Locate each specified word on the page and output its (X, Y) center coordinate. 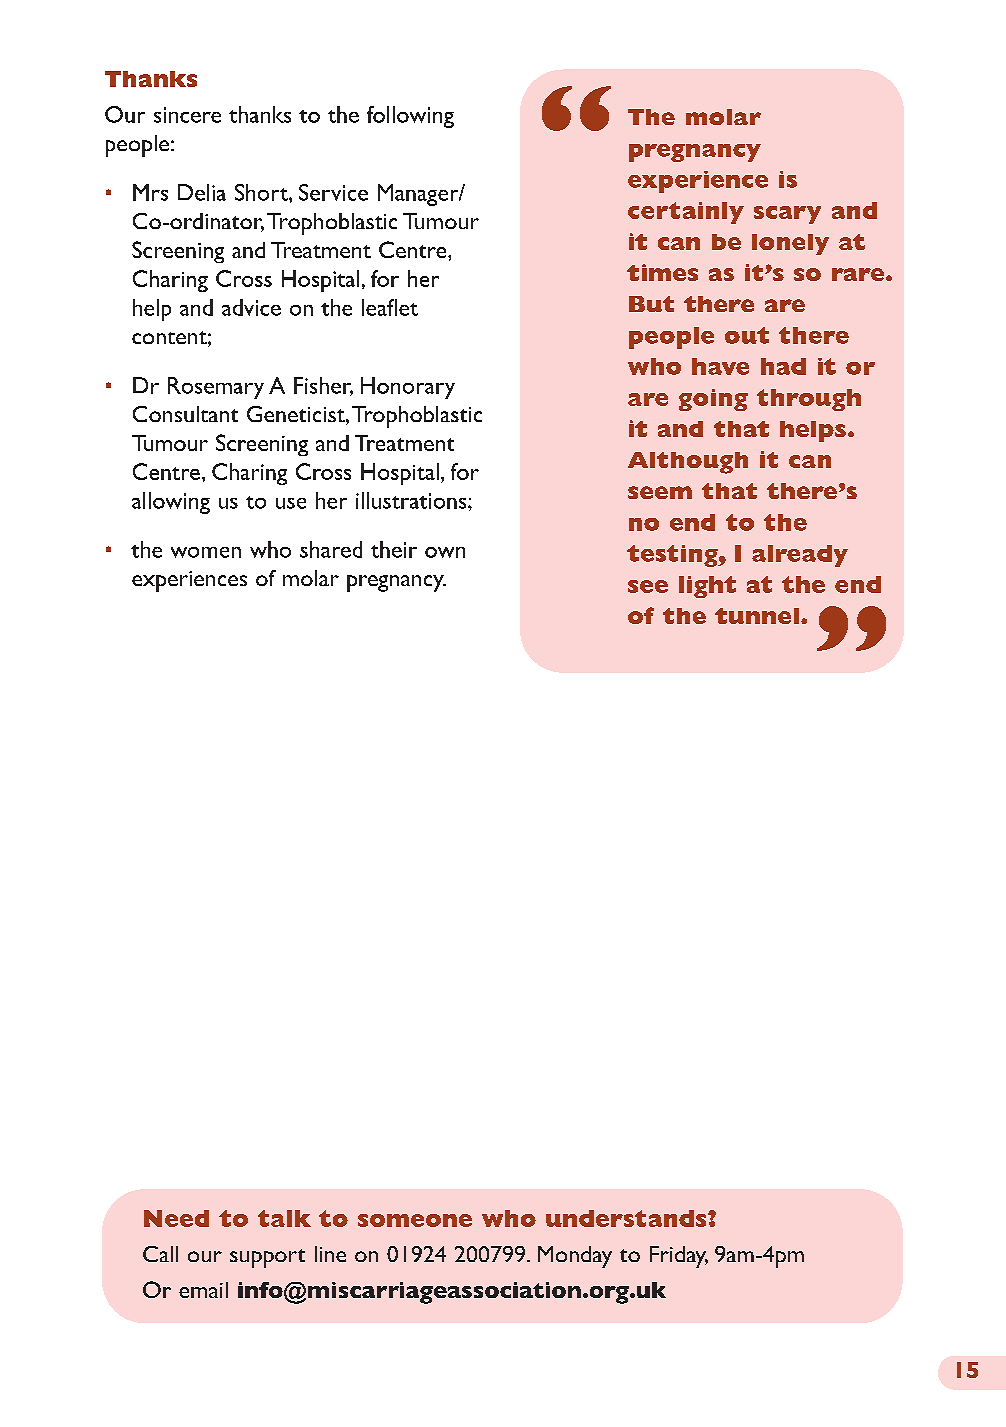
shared (331, 549)
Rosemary (216, 388)
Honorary (408, 388)
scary (787, 215)
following (410, 117)
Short (262, 192)
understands (627, 1218)
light (707, 587)
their (394, 549)
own (445, 552)
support (267, 1258)
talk (284, 1218)
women (206, 552)
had (783, 366)
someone (415, 1220)
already (800, 556)
